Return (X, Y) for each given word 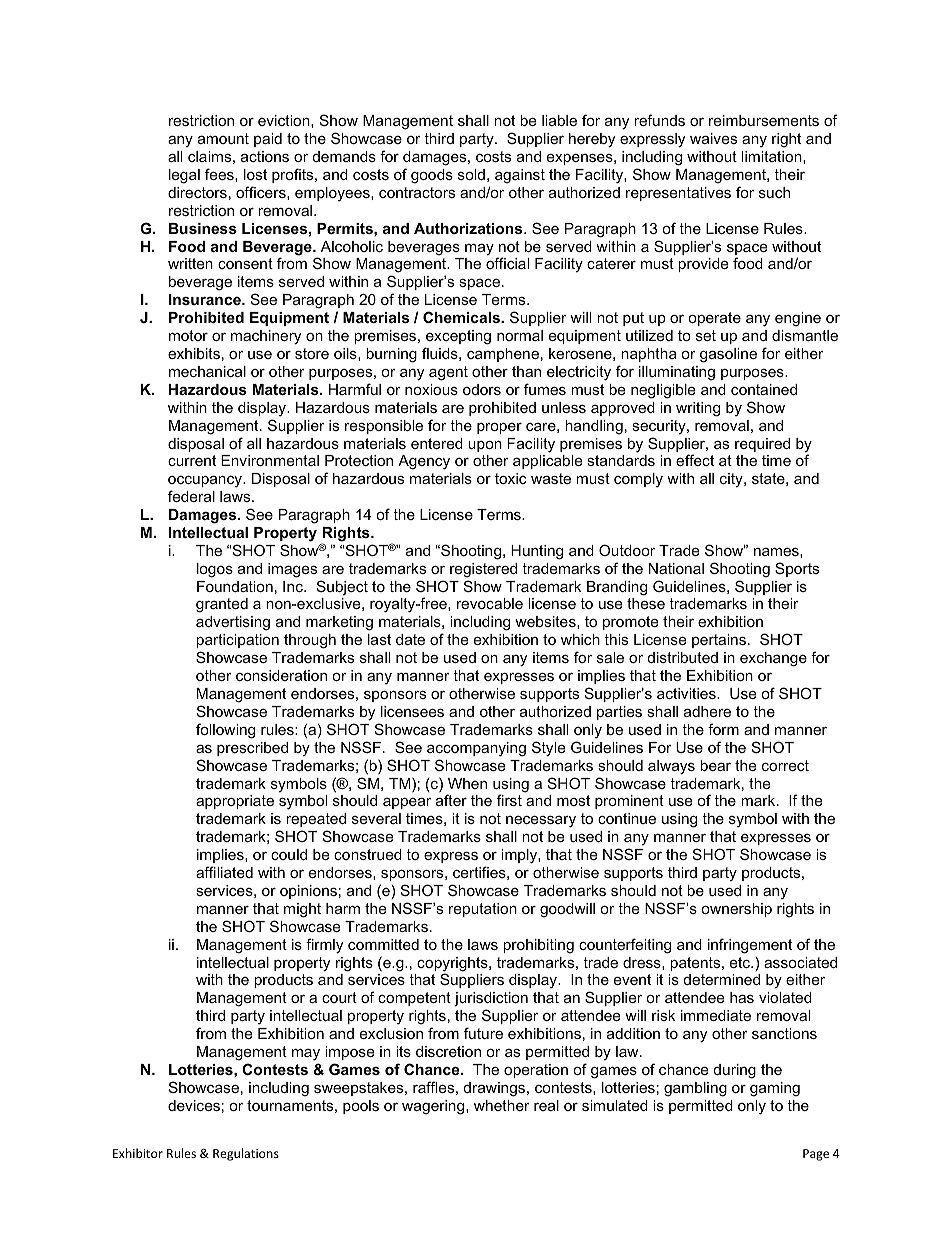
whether (502, 1105)
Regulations (246, 1154)
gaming (775, 1089)
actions (265, 156)
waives (713, 138)
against (520, 176)
